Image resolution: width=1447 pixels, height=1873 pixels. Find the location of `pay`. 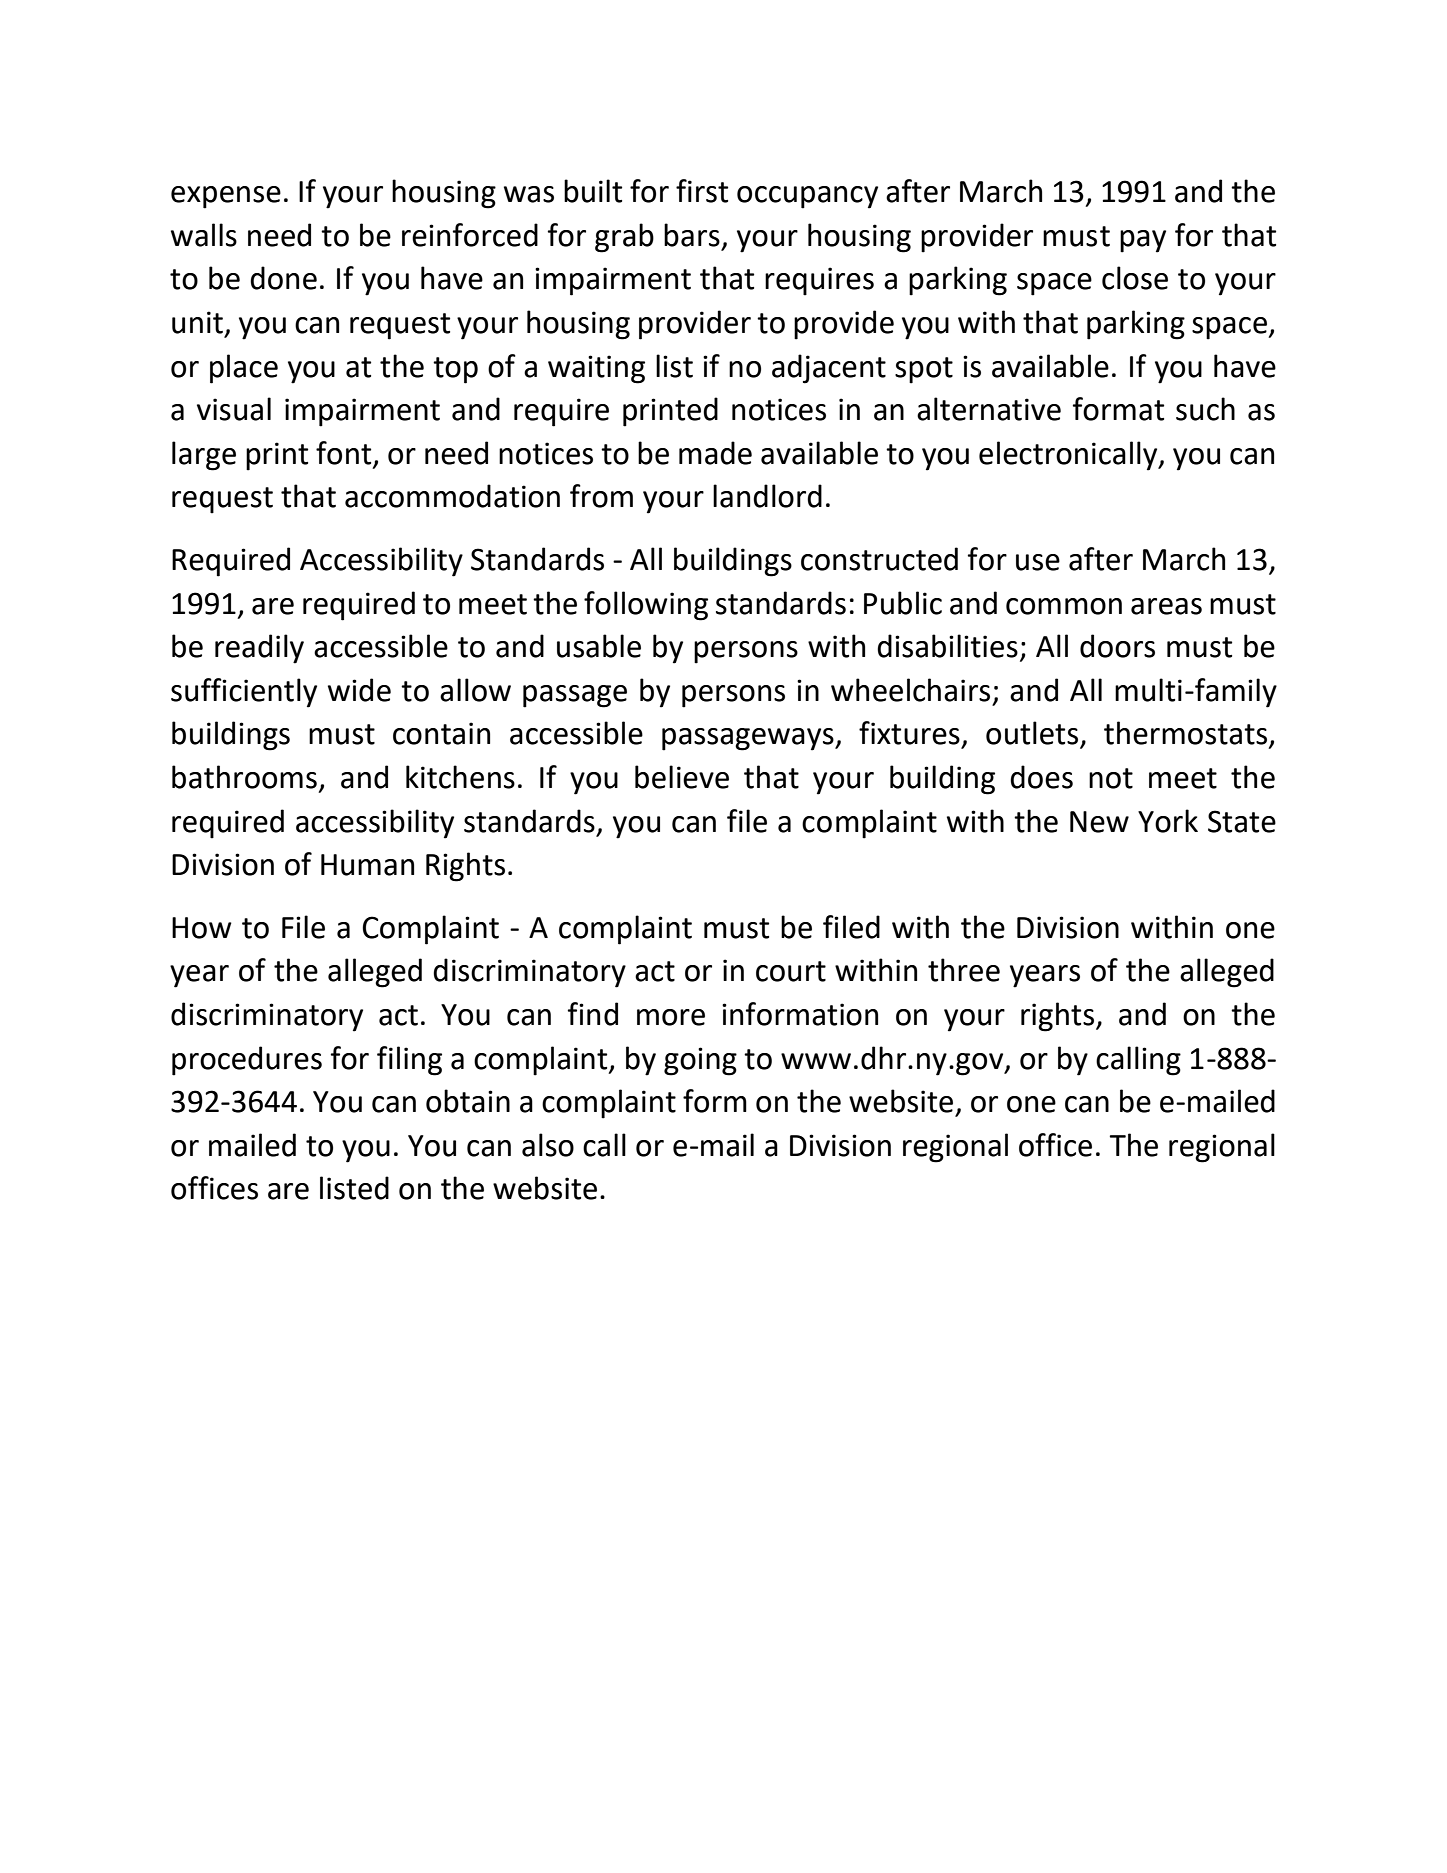

pay is located at coordinates (1143, 241).
